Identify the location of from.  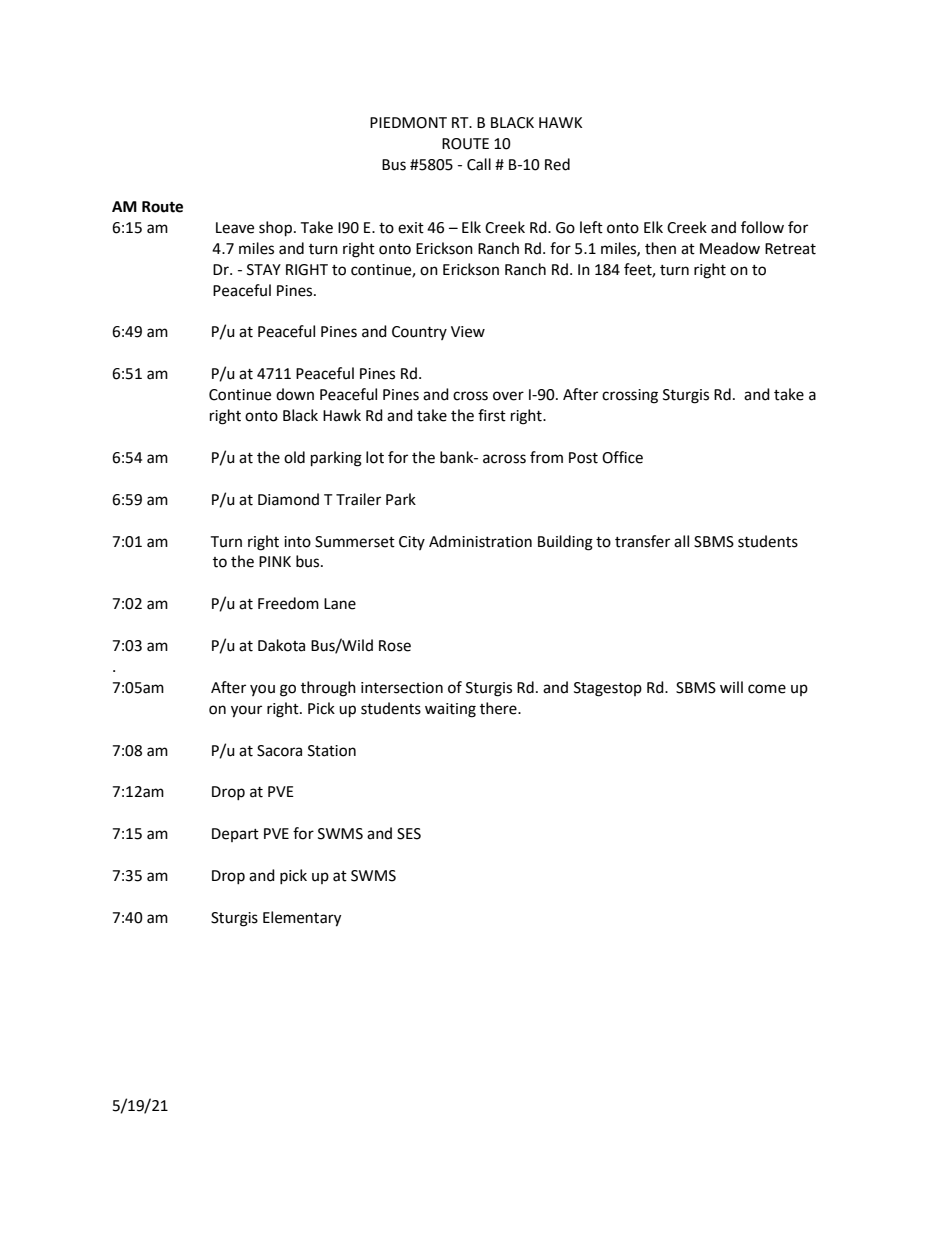
(546, 457).
